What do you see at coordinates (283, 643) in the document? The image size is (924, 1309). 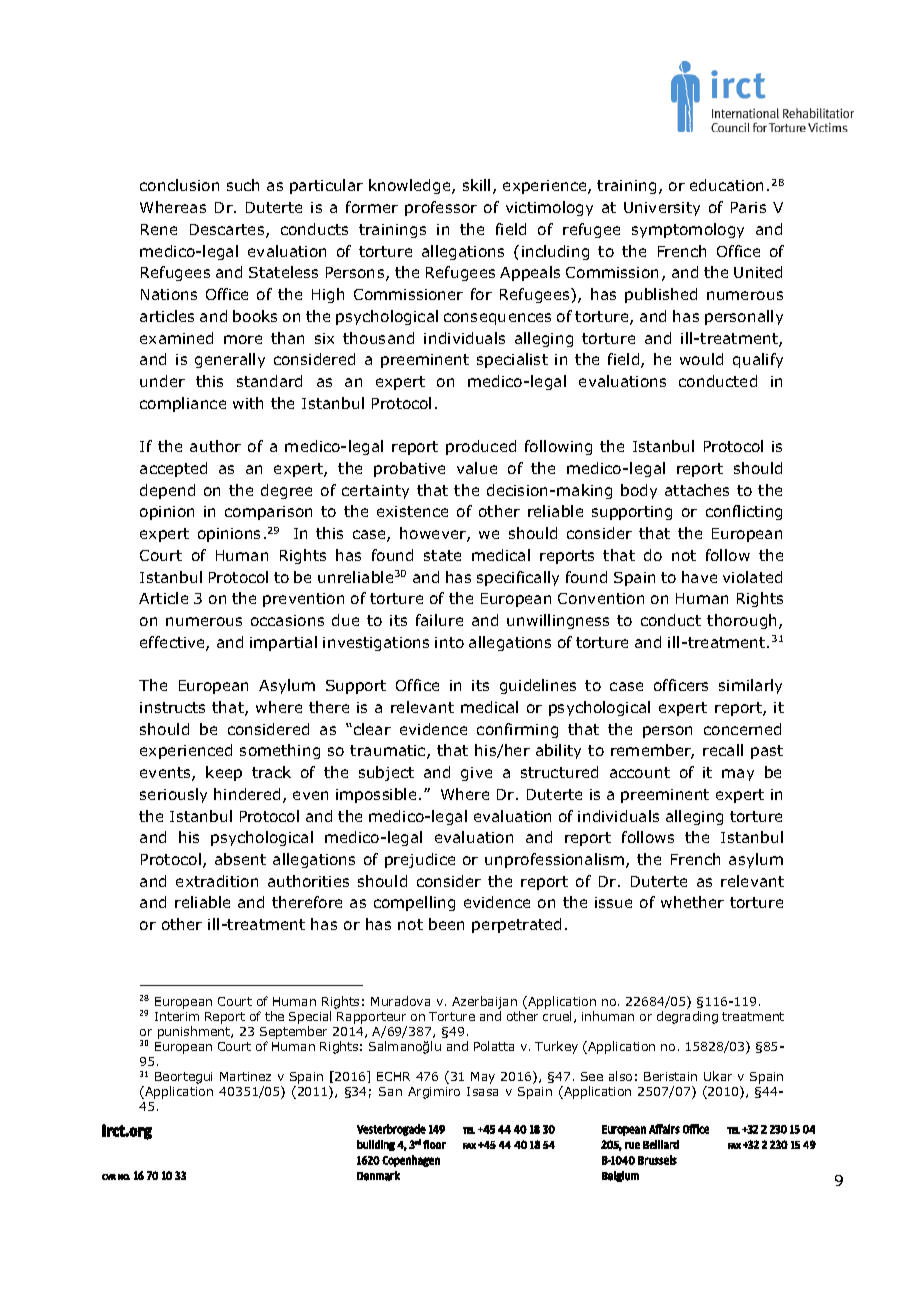 I see `impartial` at bounding box center [283, 643].
